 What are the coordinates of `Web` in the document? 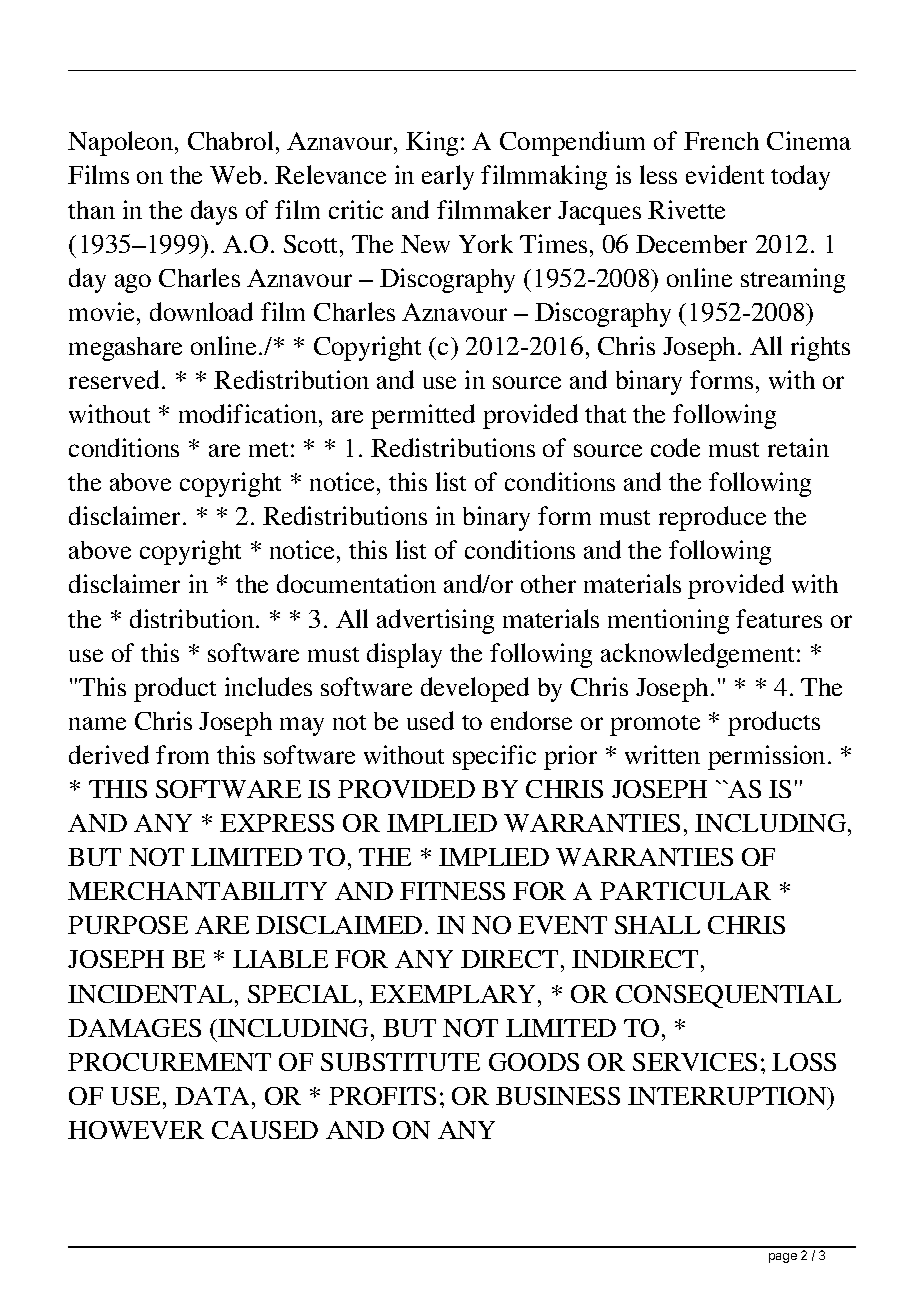 It's located at (235, 175).
